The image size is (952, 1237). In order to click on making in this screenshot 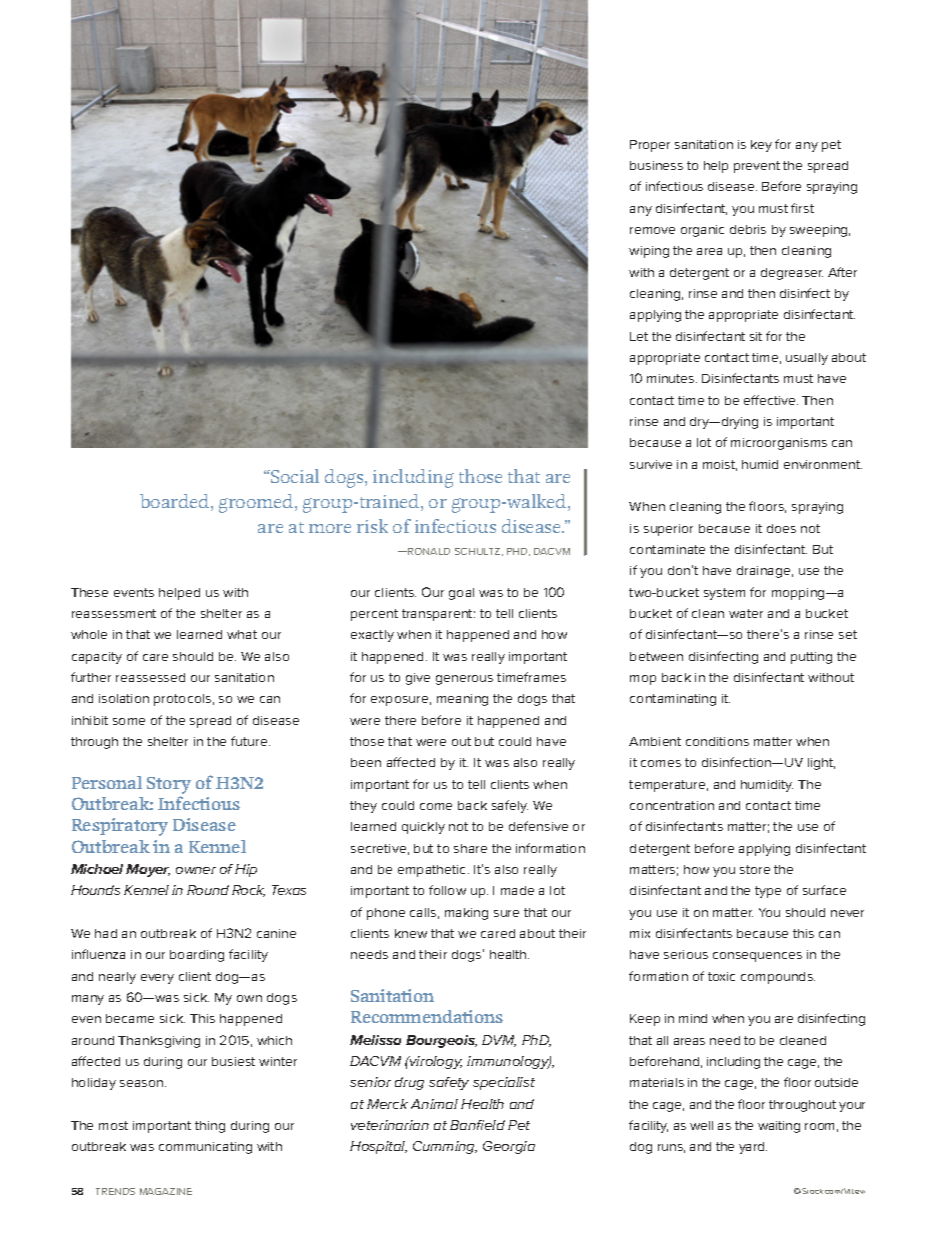, I will do `click(466, 914)`.
